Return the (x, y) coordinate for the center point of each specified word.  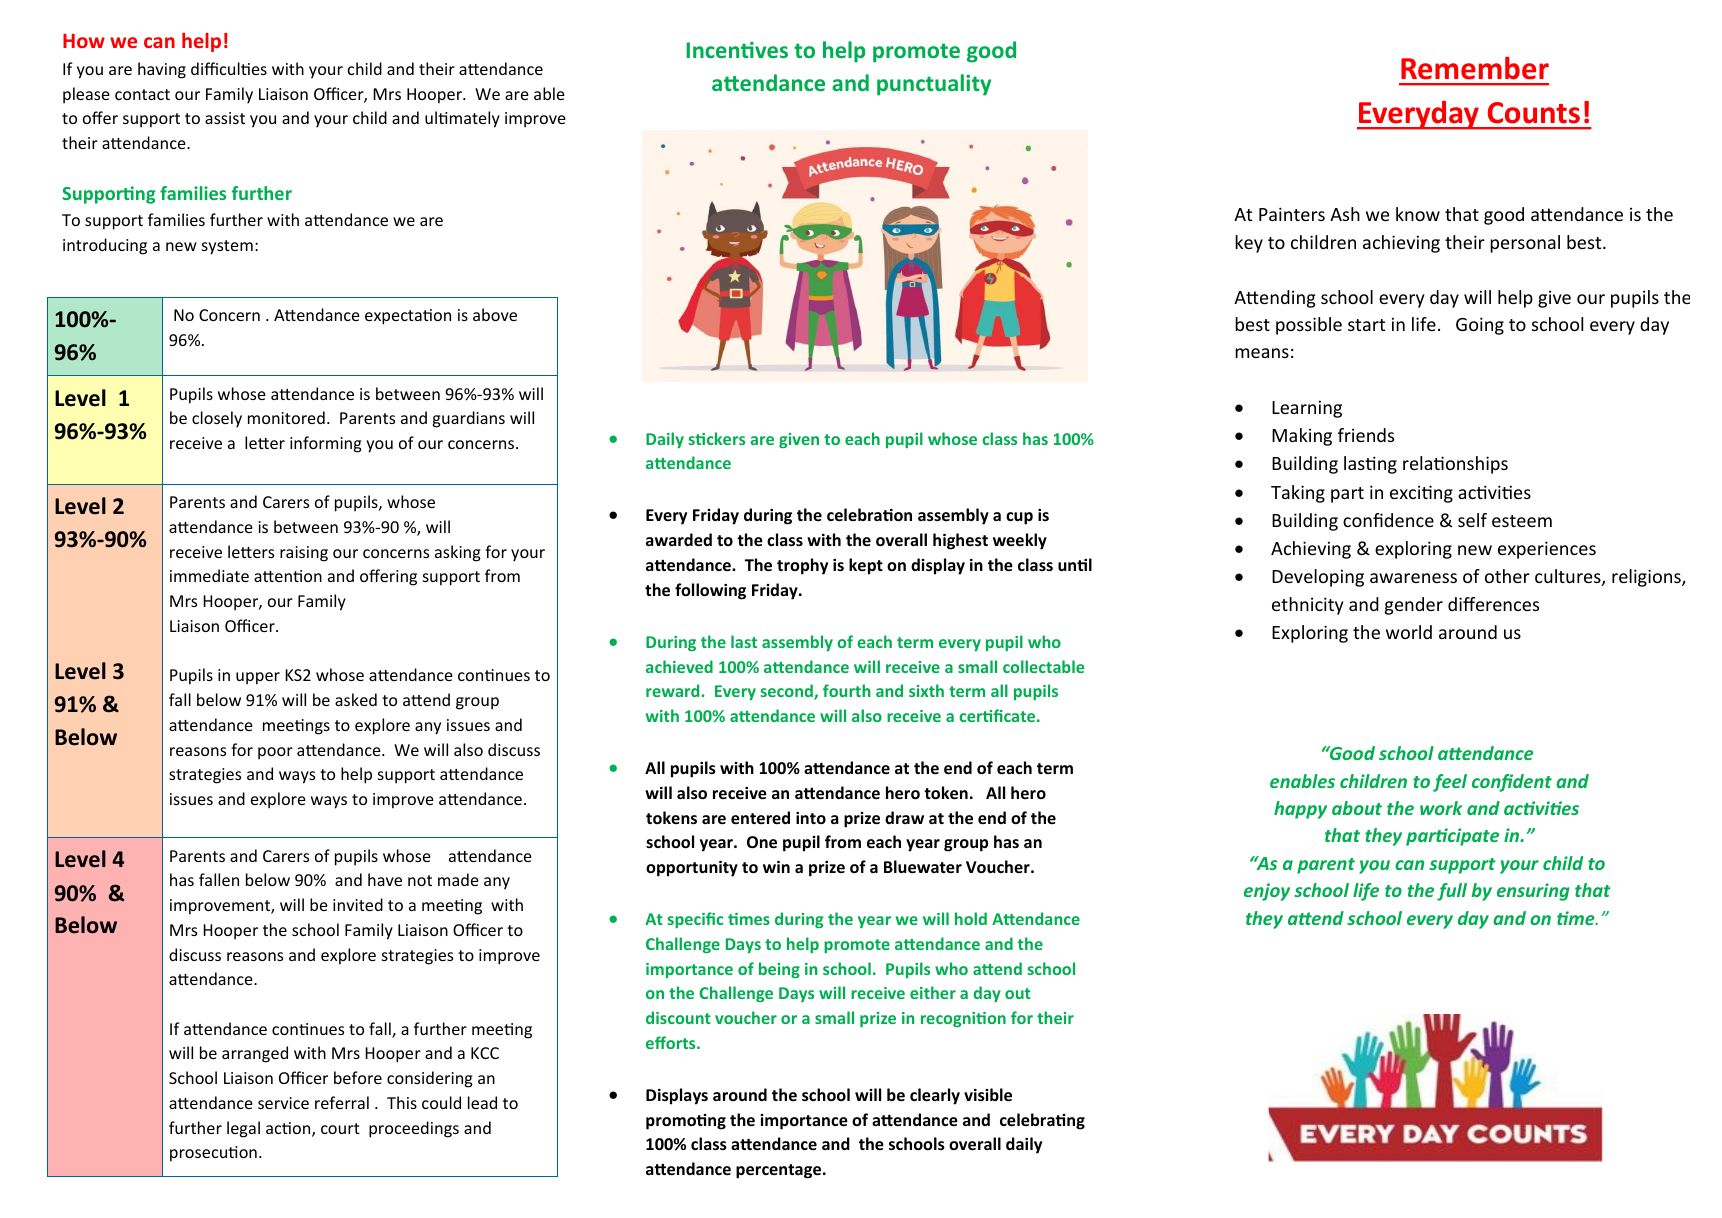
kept (866, 566)
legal (243, 1129)
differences (1493, 604)
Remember (1475, 68)
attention (288, 576)
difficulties (229, 68)
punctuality (934, 85)
